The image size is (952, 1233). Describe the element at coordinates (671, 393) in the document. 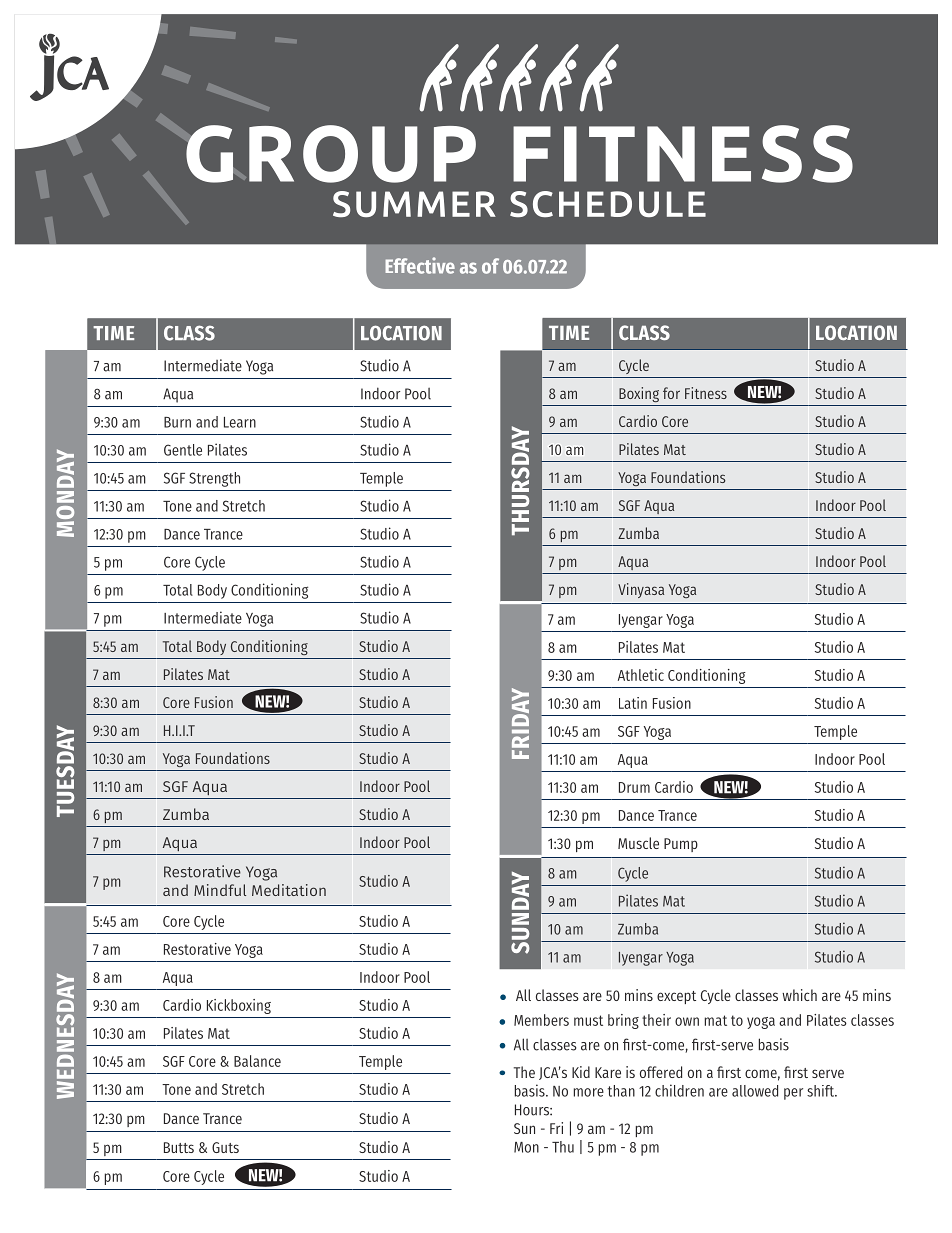

I see `for` at that location.
